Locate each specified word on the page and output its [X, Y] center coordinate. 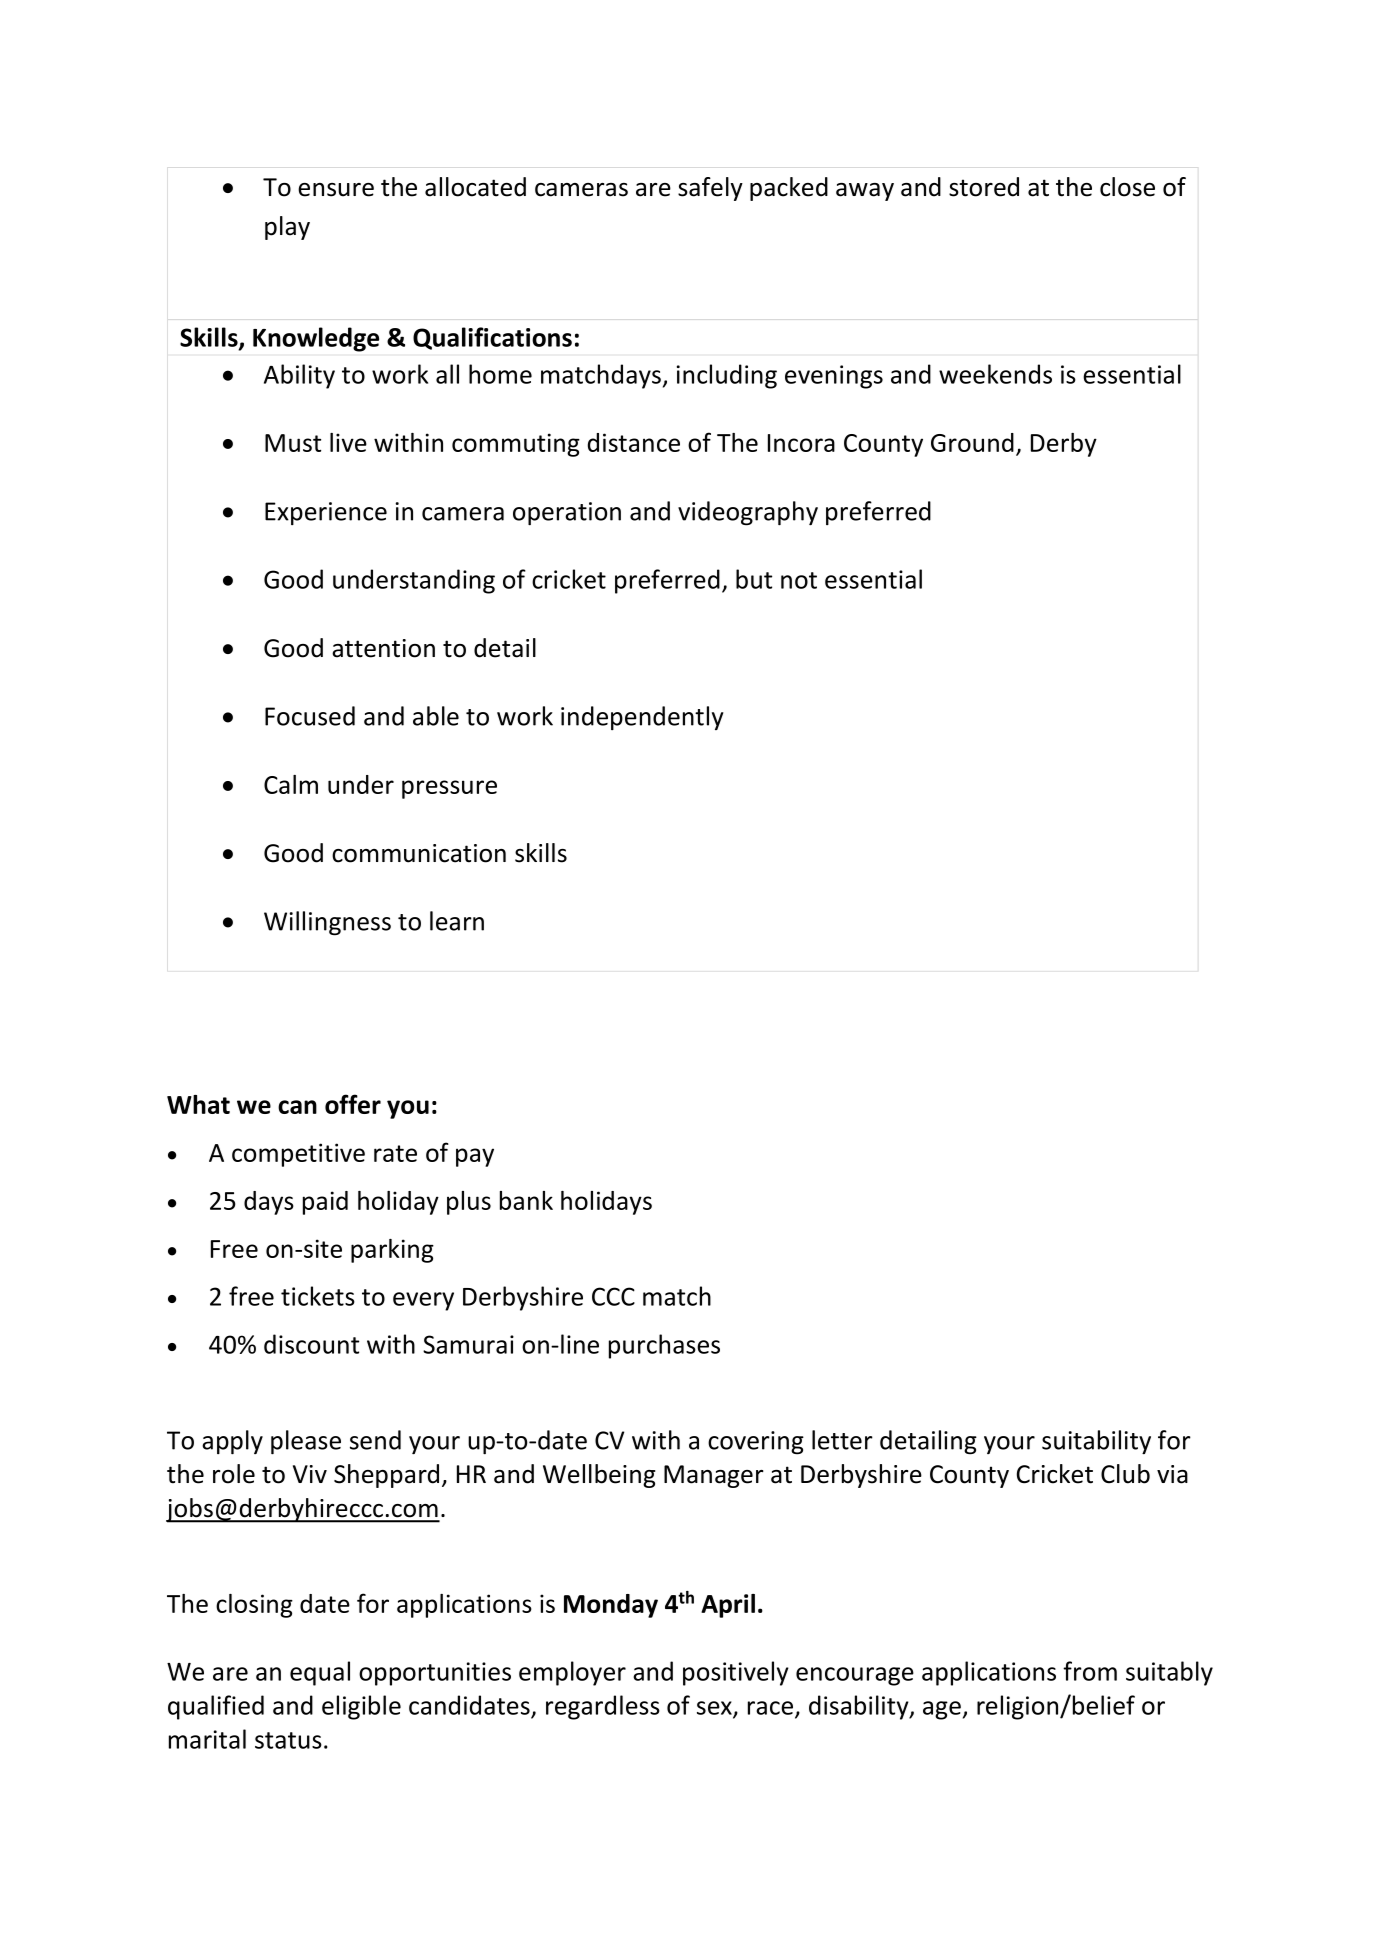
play [287, 228]
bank [526, 1200]
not [799, 580]
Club [1125, 1474]
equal [320, 1673]
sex [715, 1709]
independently [642, 718]
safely [710, 189]
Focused [310, 716]
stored [984, 187]
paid [325, 1203]
